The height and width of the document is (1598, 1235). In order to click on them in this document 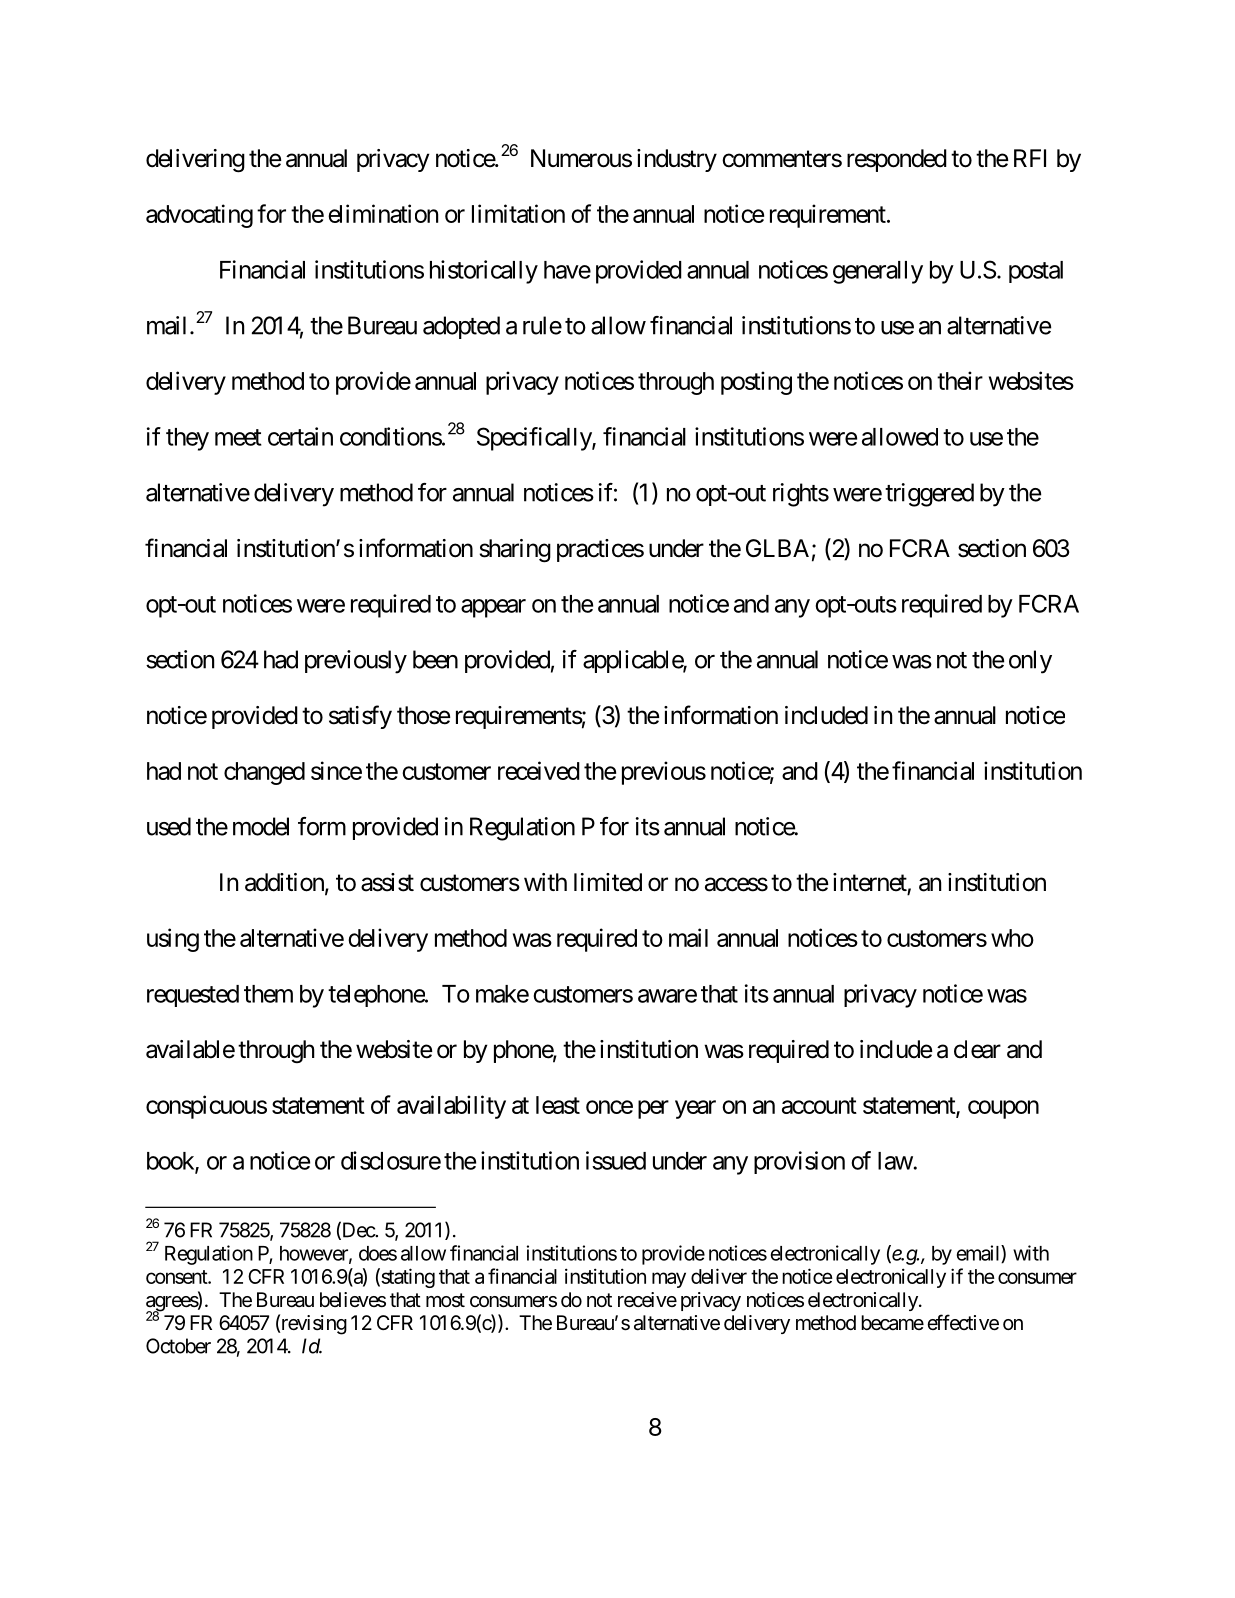, I will do `click(268, 994)`.
